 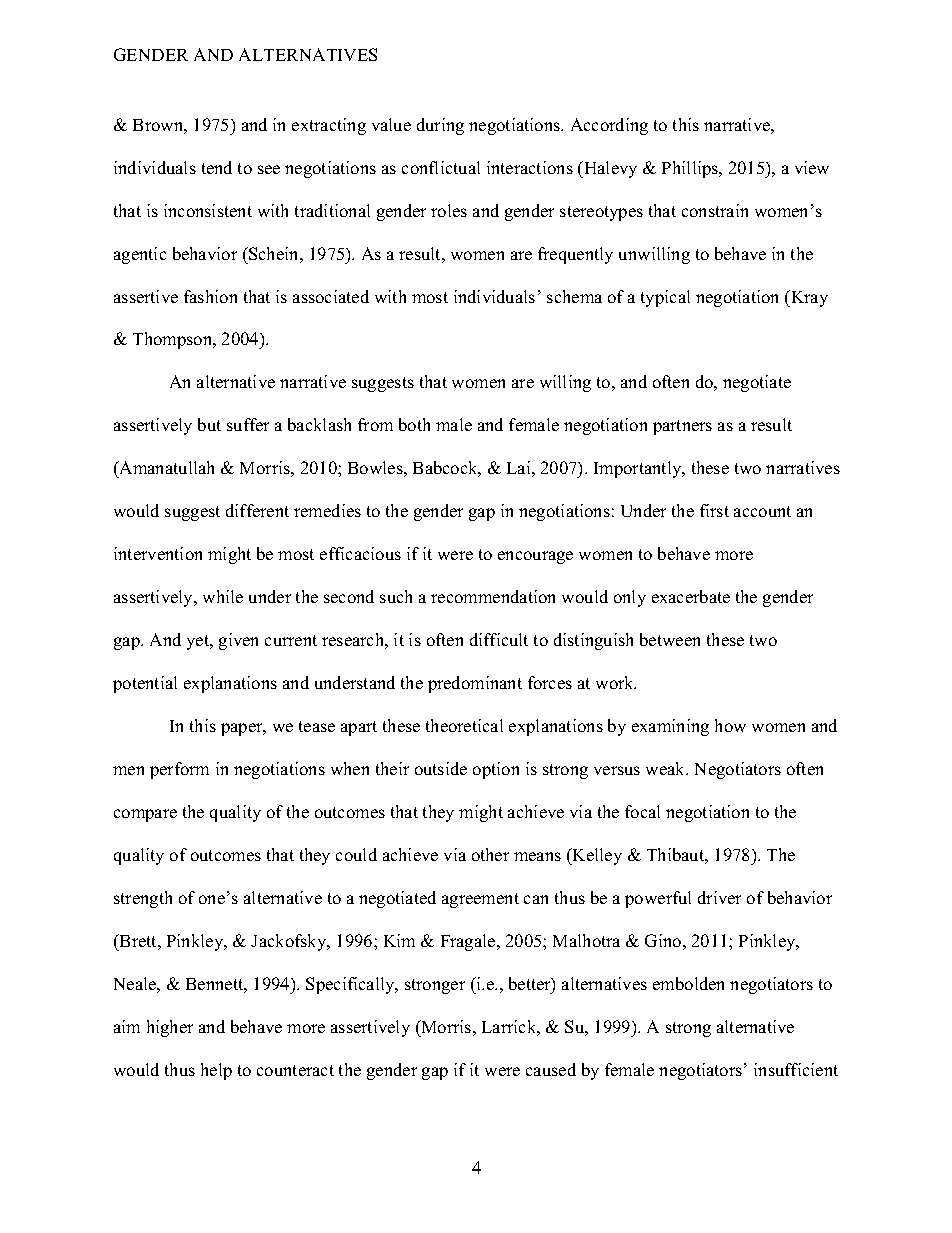 I want to click on caused, so click(x=551, y=1069).
